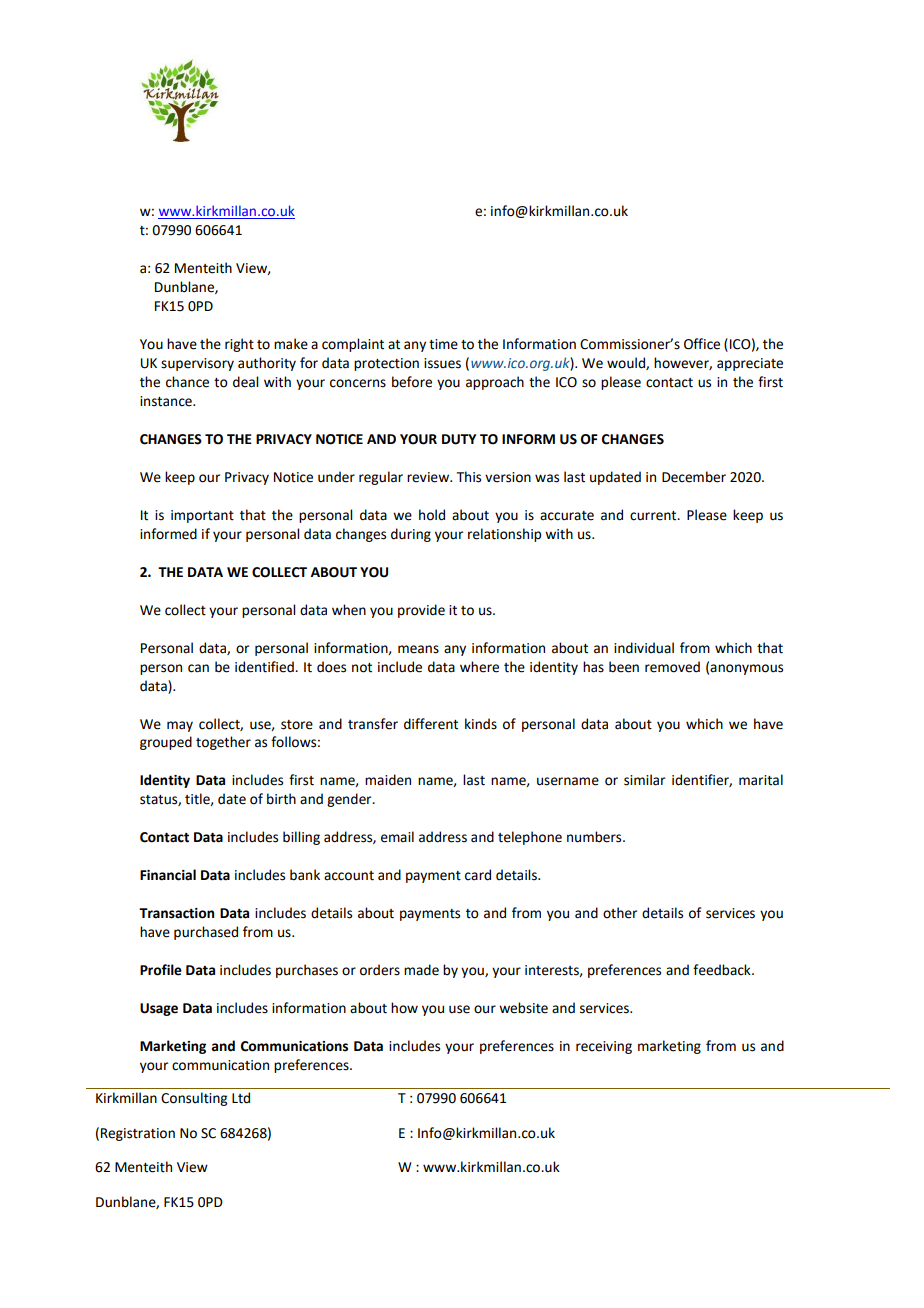  I want to click on website, so click(523, 1008).
